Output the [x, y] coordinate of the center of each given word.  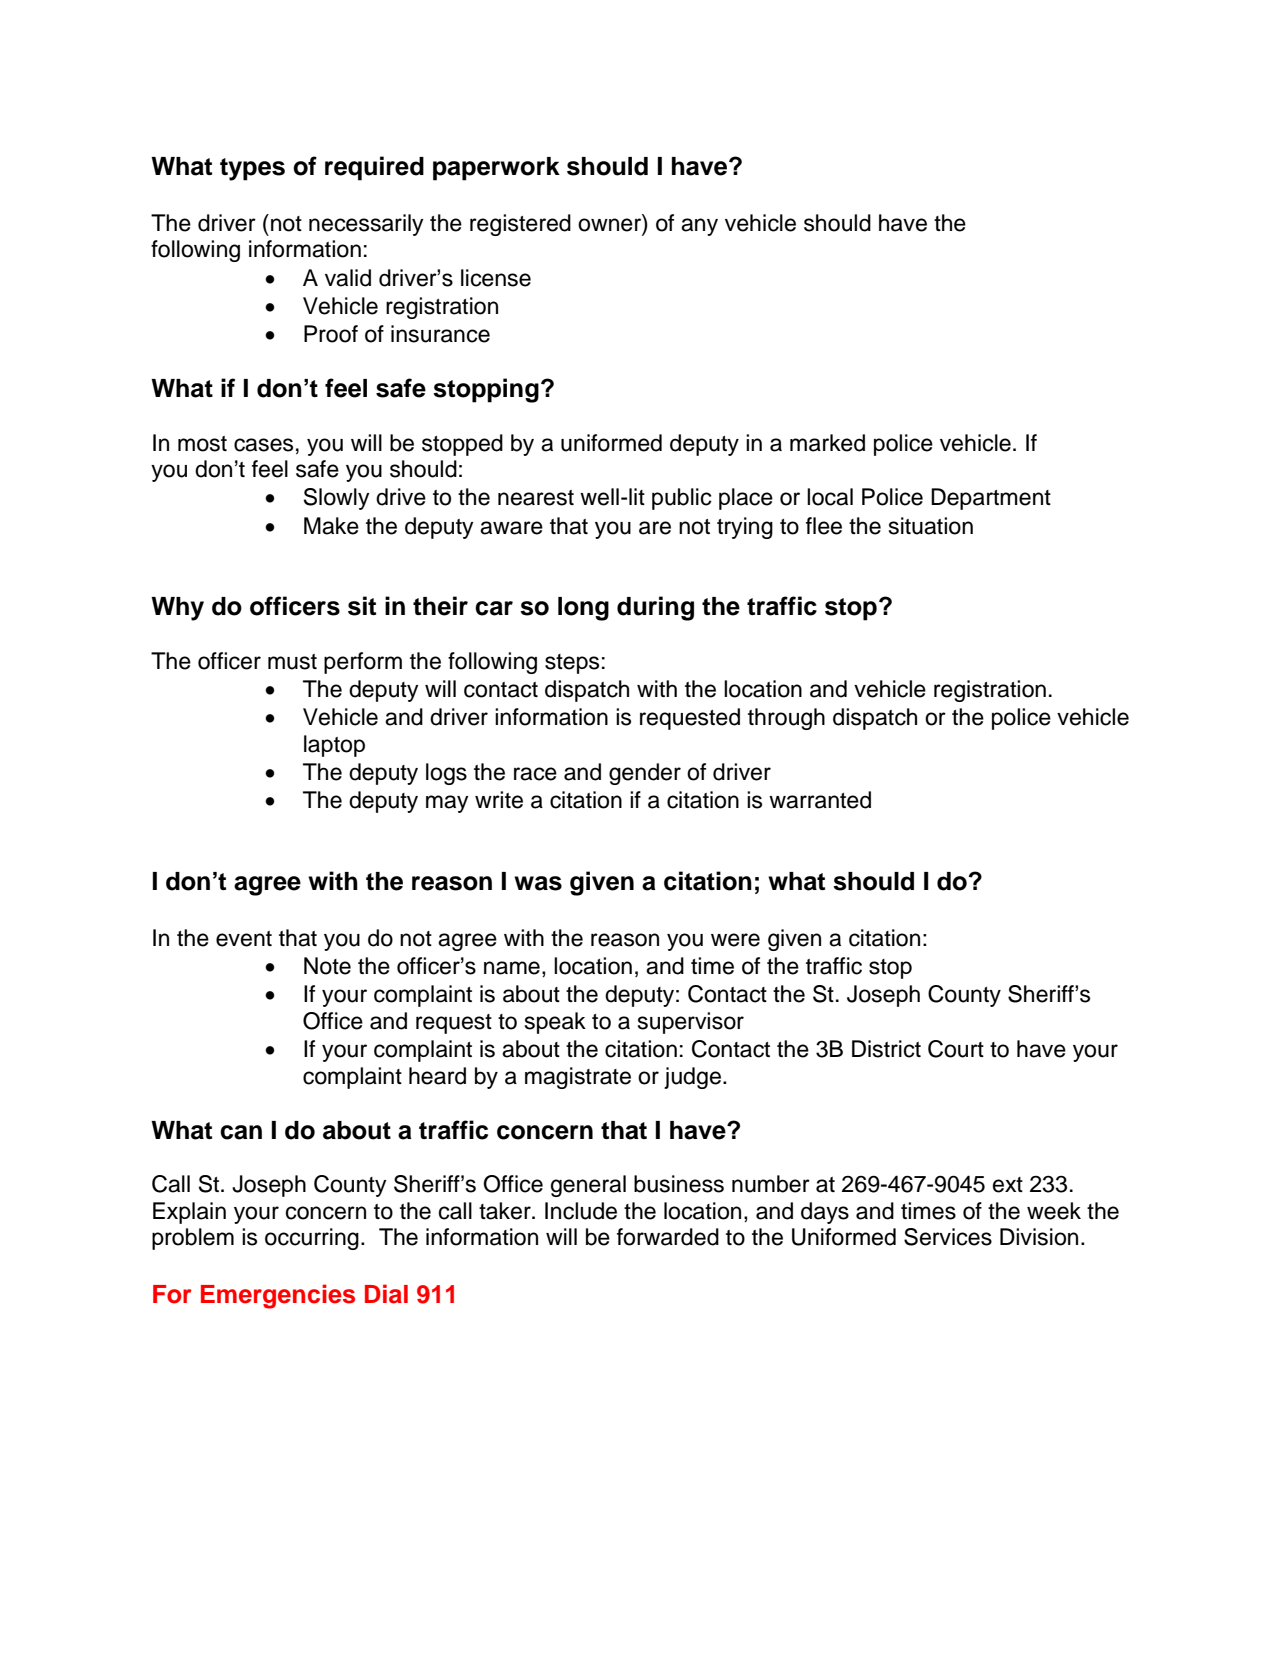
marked [827, 443]
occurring [312, 1239]
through [786, 719]
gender [645, 774]
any [699, 227]
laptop [334, 746]
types [252, 169]
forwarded [668, 1237]
